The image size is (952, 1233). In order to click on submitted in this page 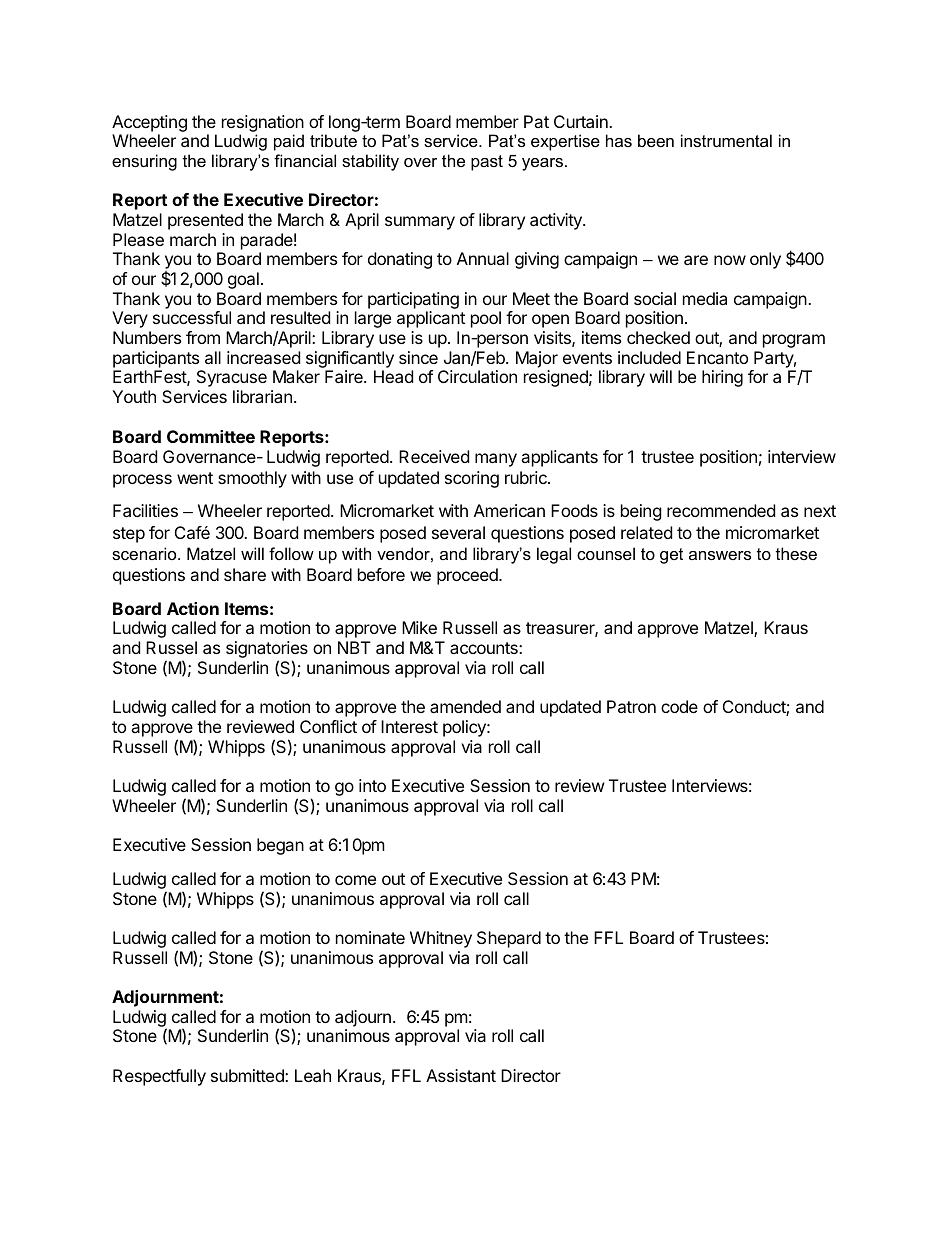, I will do `click(248, 1075)`.
